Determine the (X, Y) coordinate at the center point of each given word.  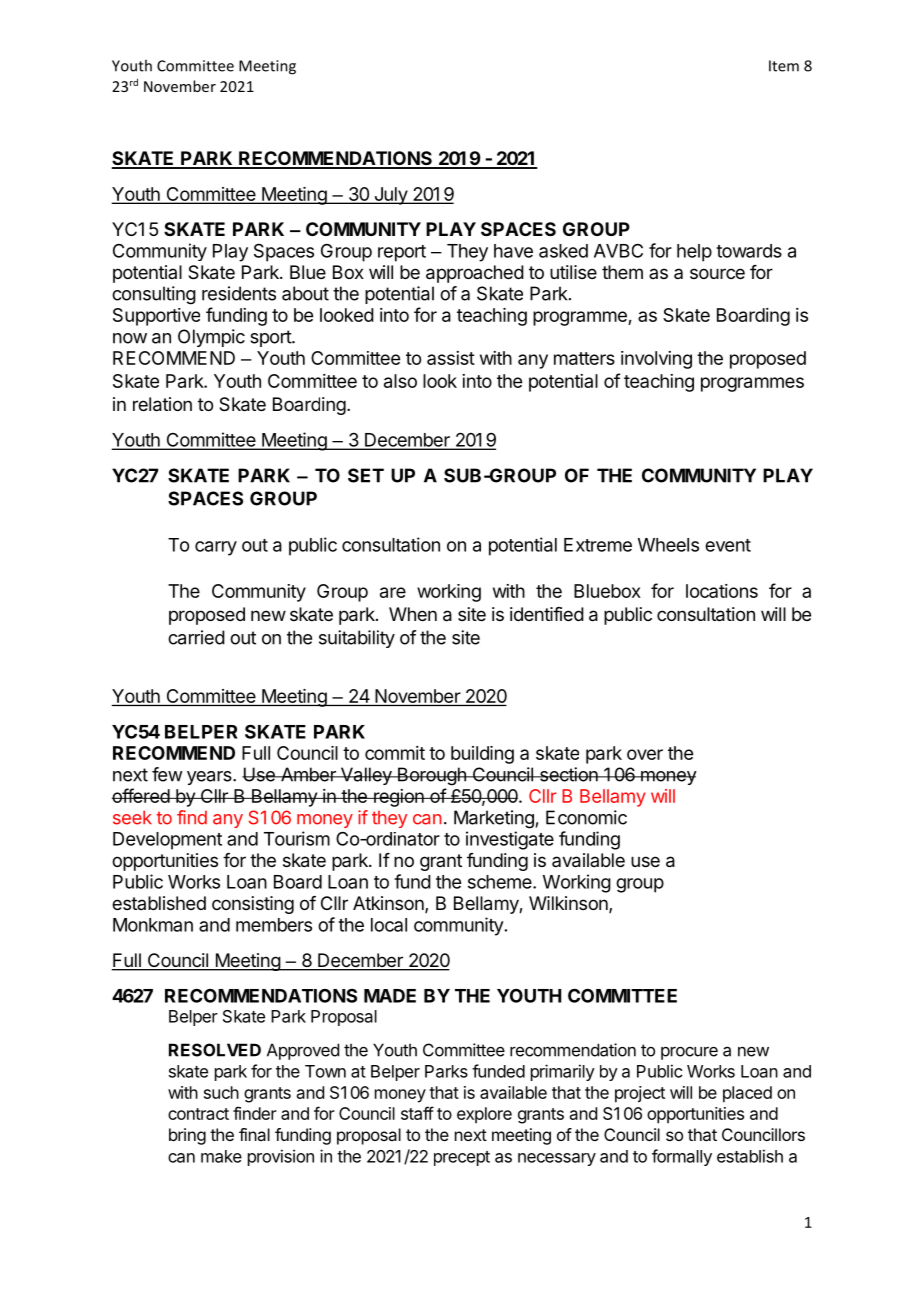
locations (722, 591)
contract (198, 1114)
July (390, 196)
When (413, 614)
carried (196, 637)
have (513, 251)
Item (784, 66)
